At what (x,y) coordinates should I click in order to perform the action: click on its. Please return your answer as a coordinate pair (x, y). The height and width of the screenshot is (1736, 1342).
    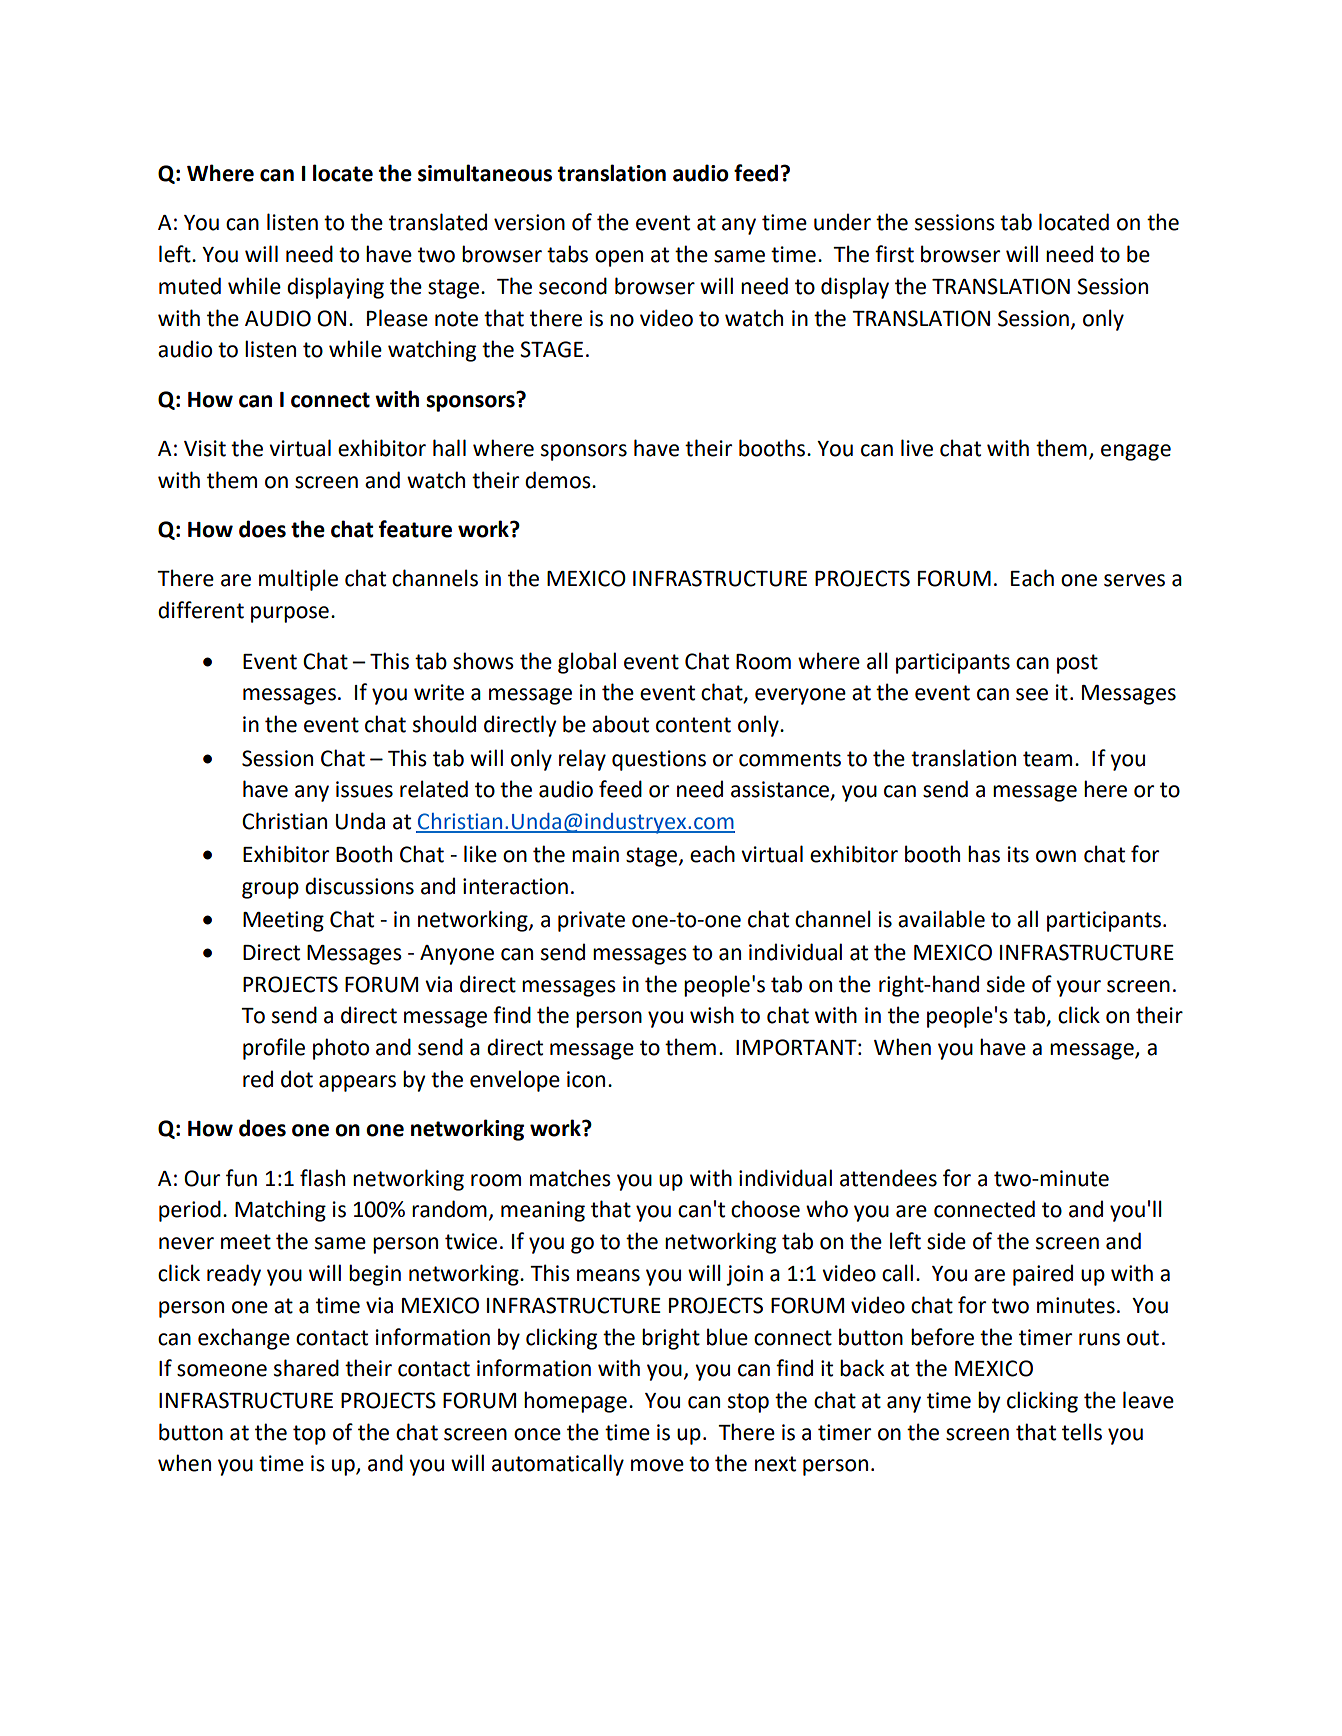
    Looking at the image, I should click on (1018, 854).
